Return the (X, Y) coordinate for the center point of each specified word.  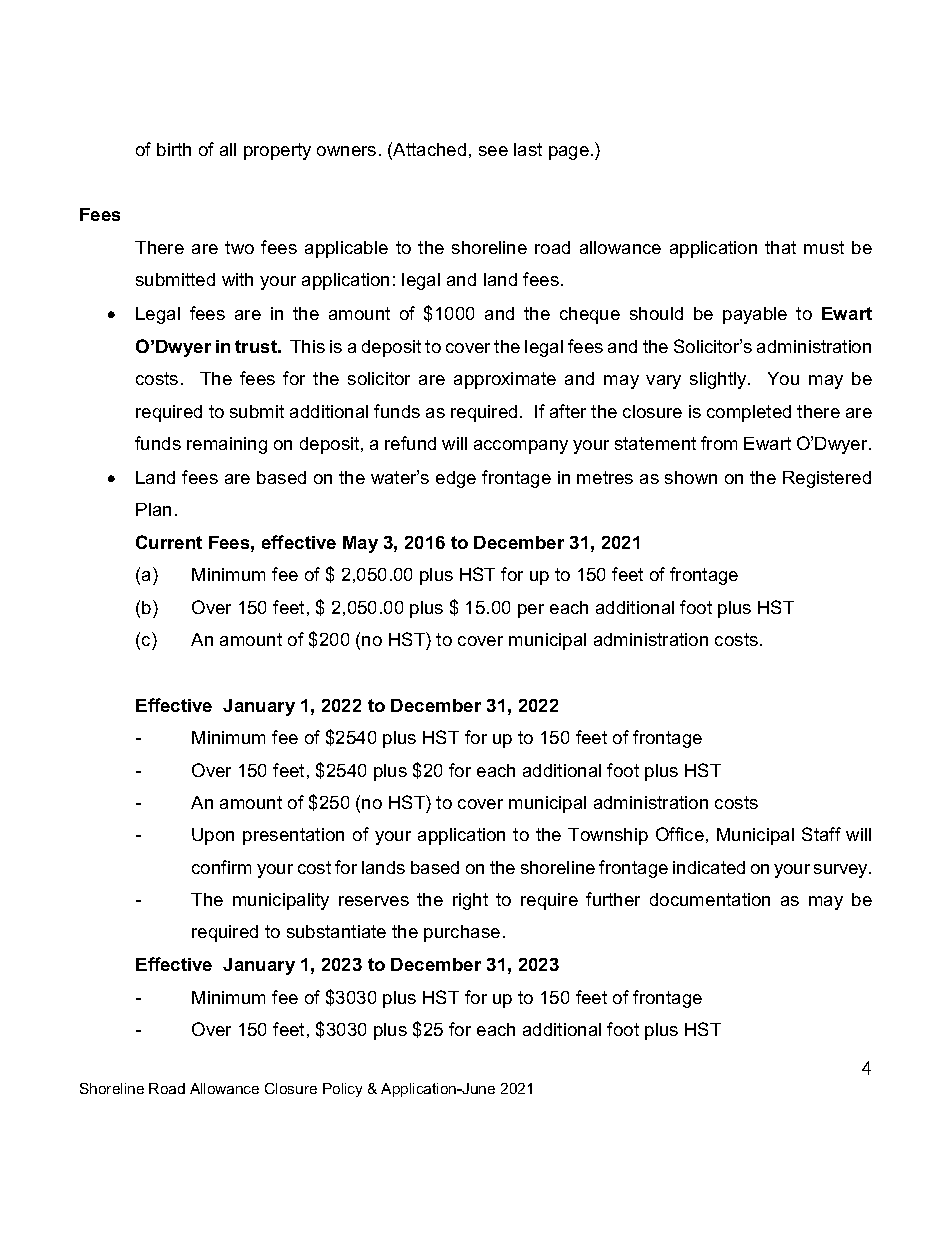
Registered (827, 479)
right (470, 901)
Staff (821, 834)
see (493, 151)
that (780, 247)
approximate (505, 380)
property (277, 151)
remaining (227, 445)
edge (456, 479)
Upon (213, 836)
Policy (342, 1090)
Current (169, 542)
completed (749, 413)
